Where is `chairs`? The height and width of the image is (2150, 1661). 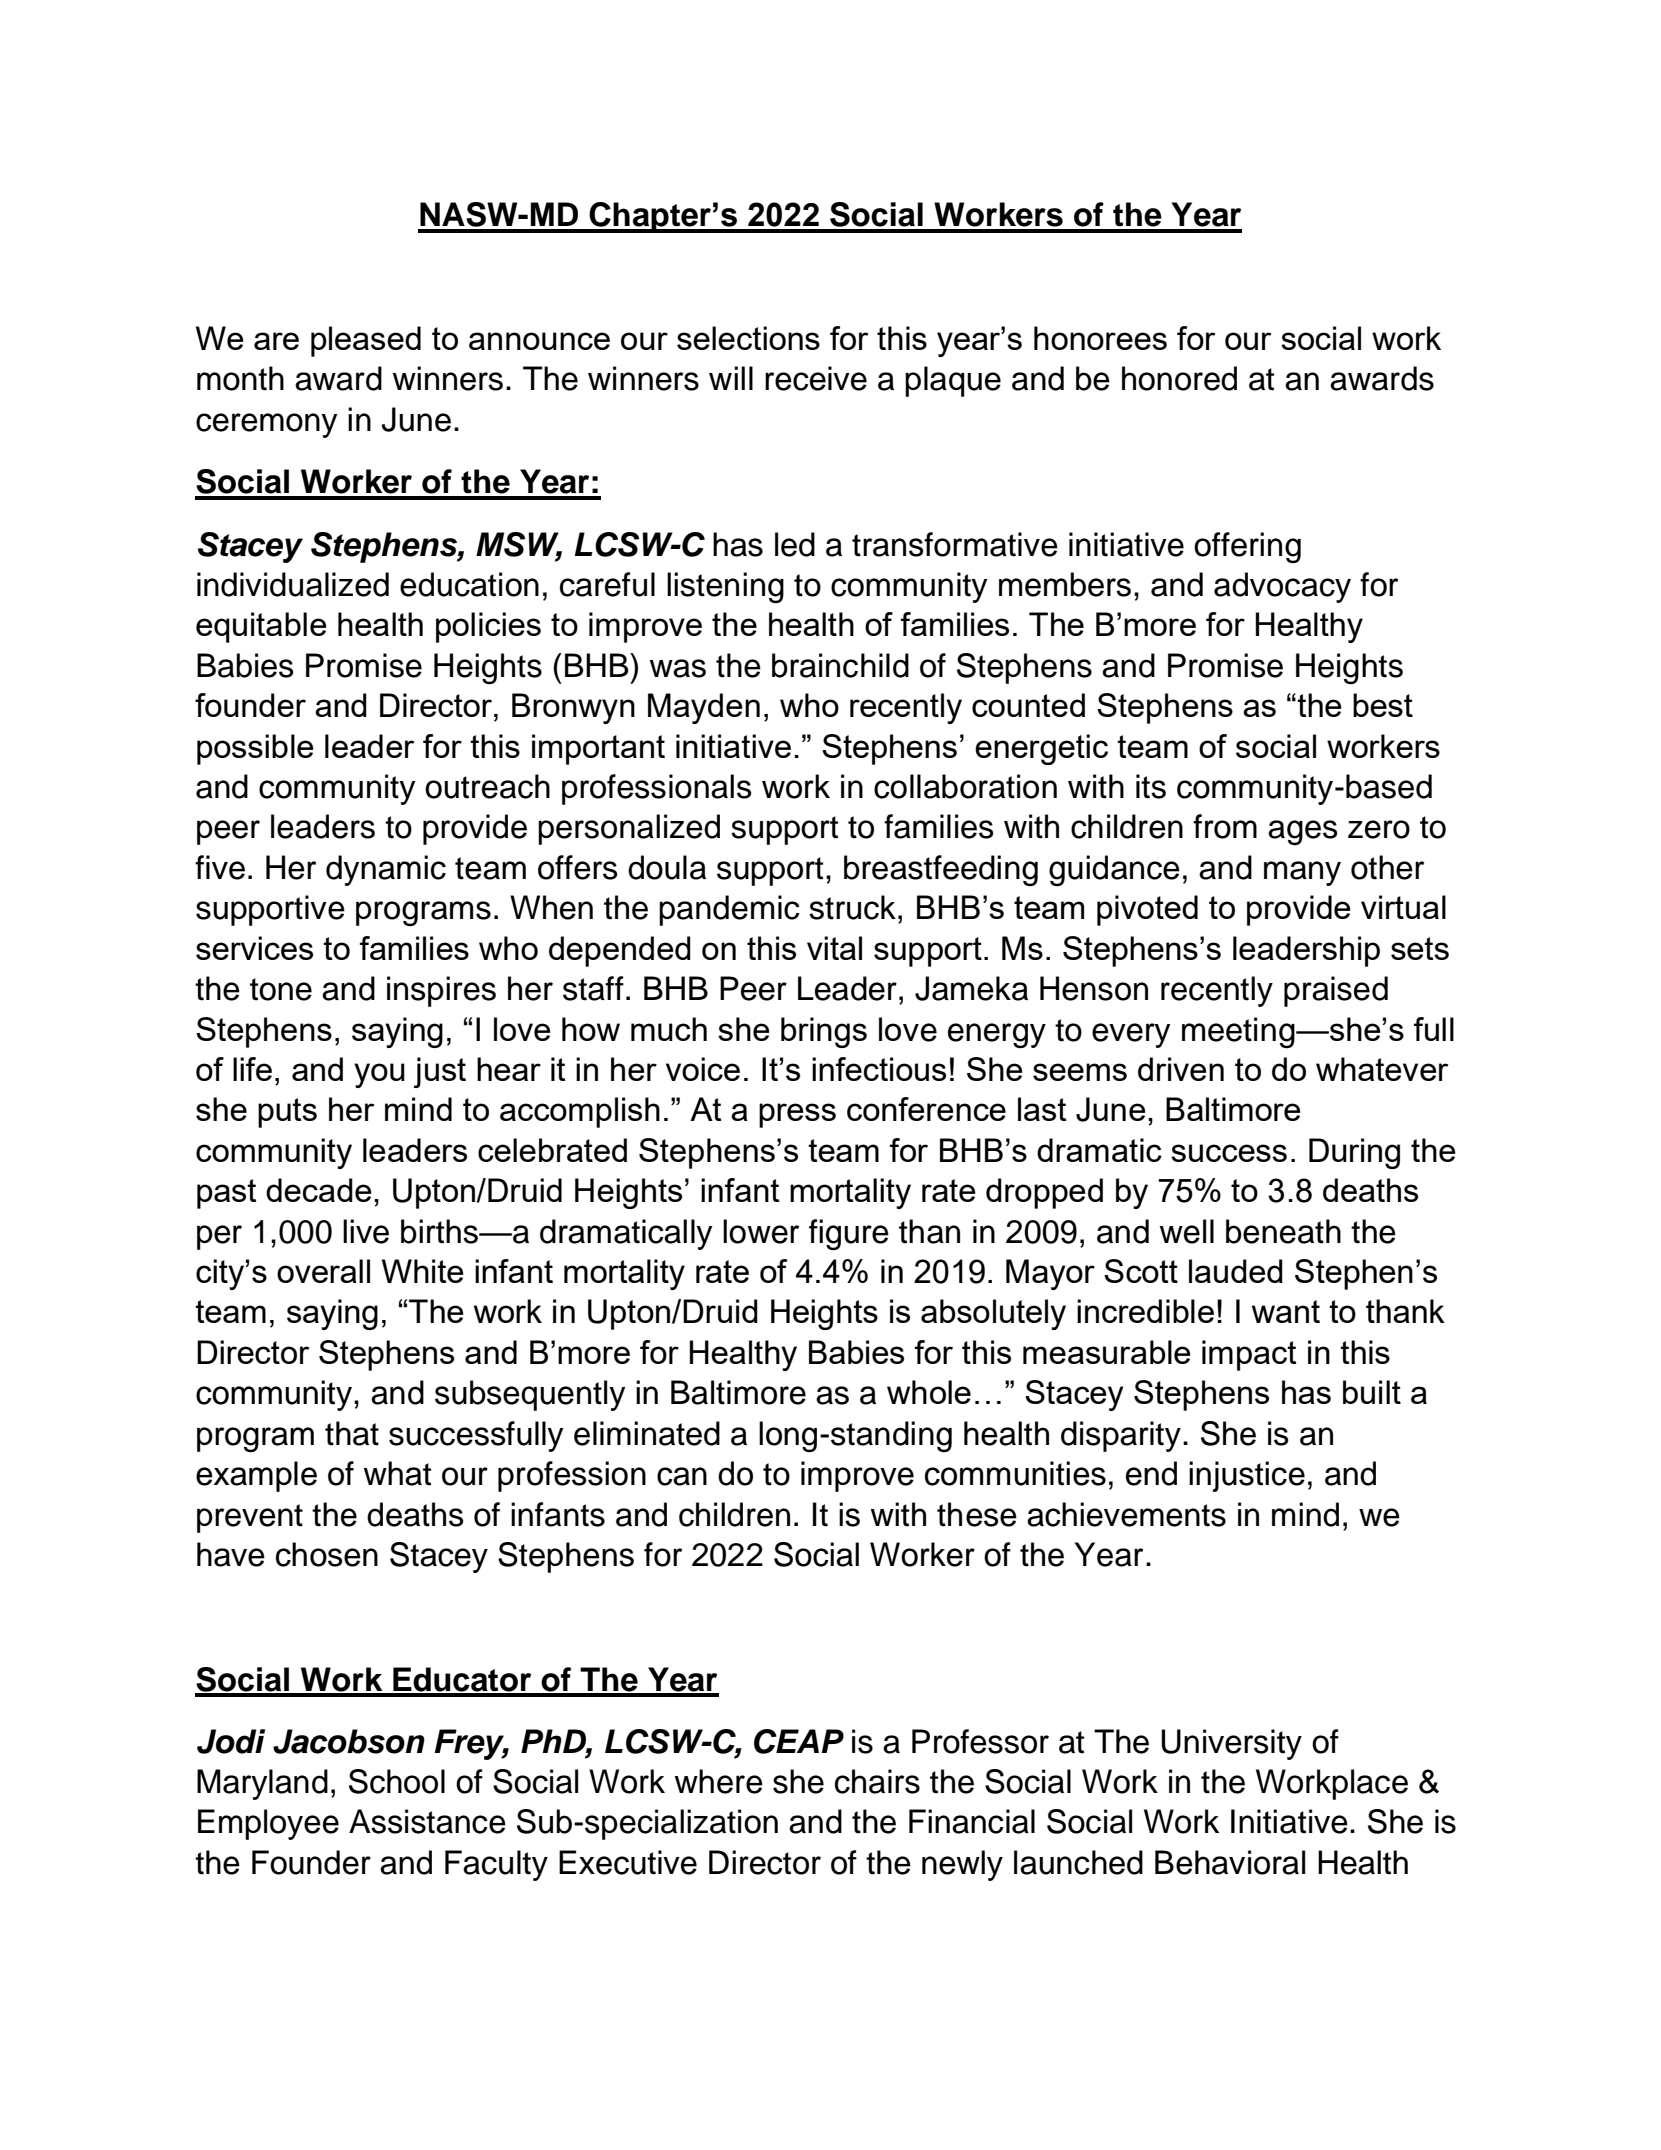
chairs is located at coordinates (877, 1781).
